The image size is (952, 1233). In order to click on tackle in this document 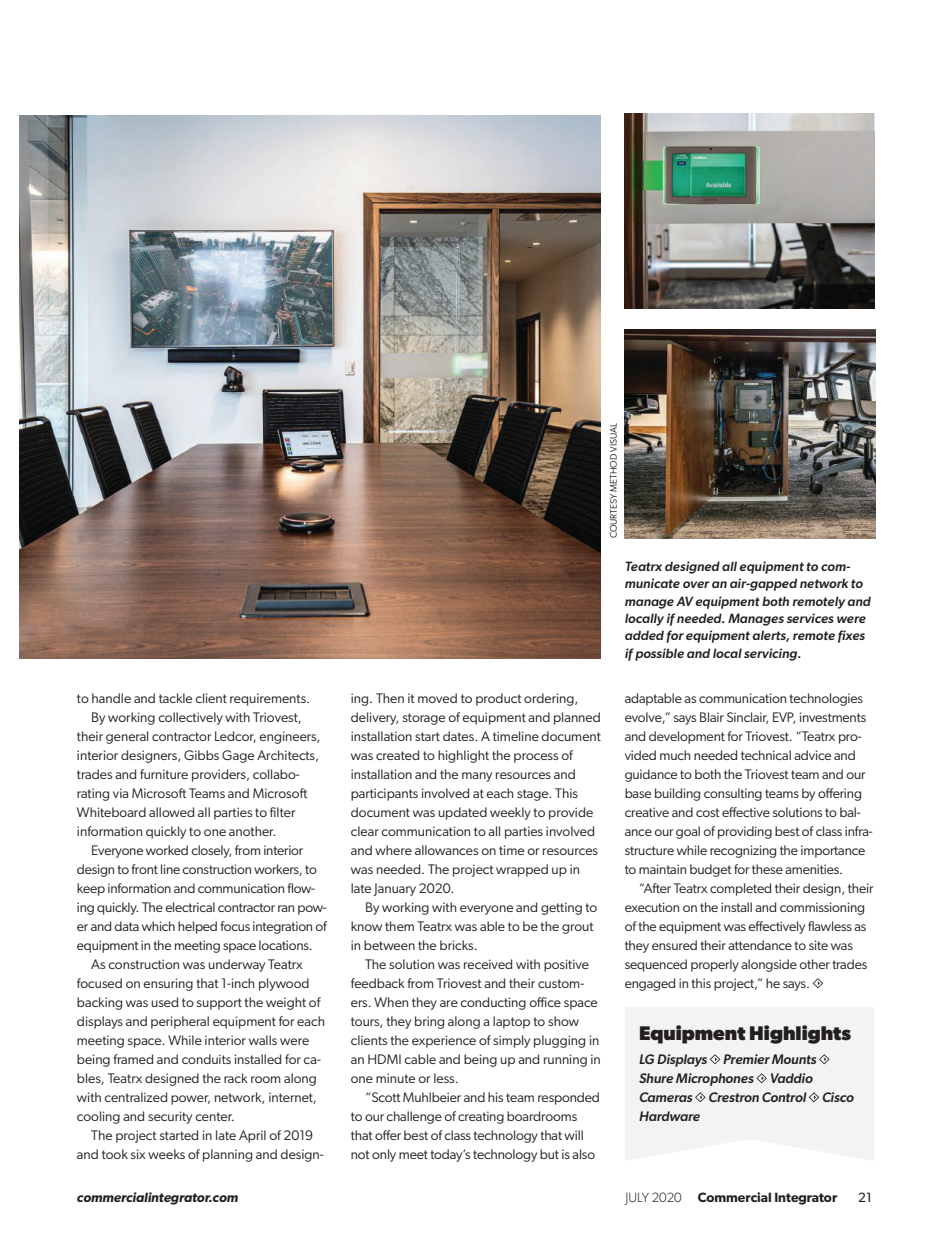, I will do `click(175, 698)`.
